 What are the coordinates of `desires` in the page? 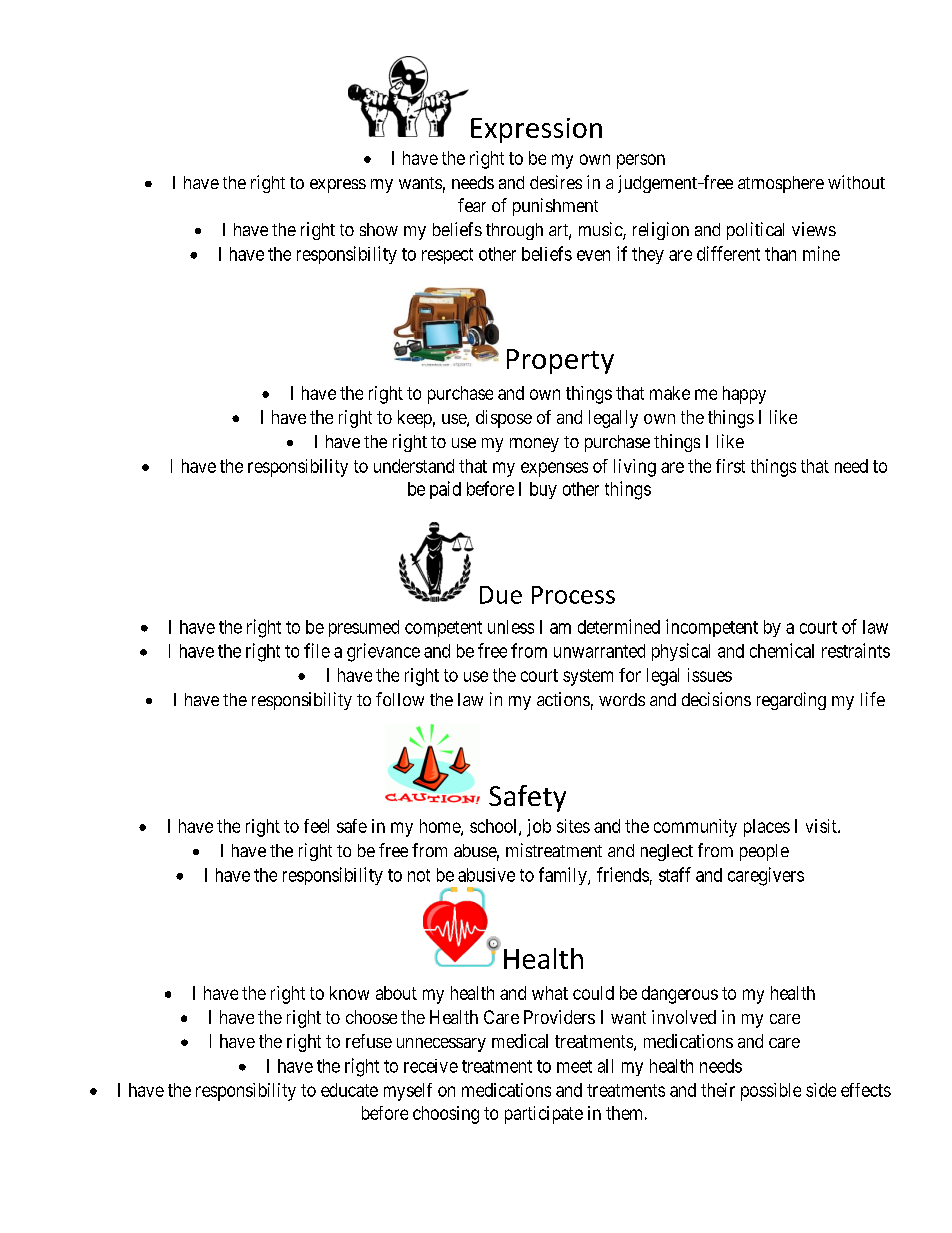 It's located at (556, 182).
